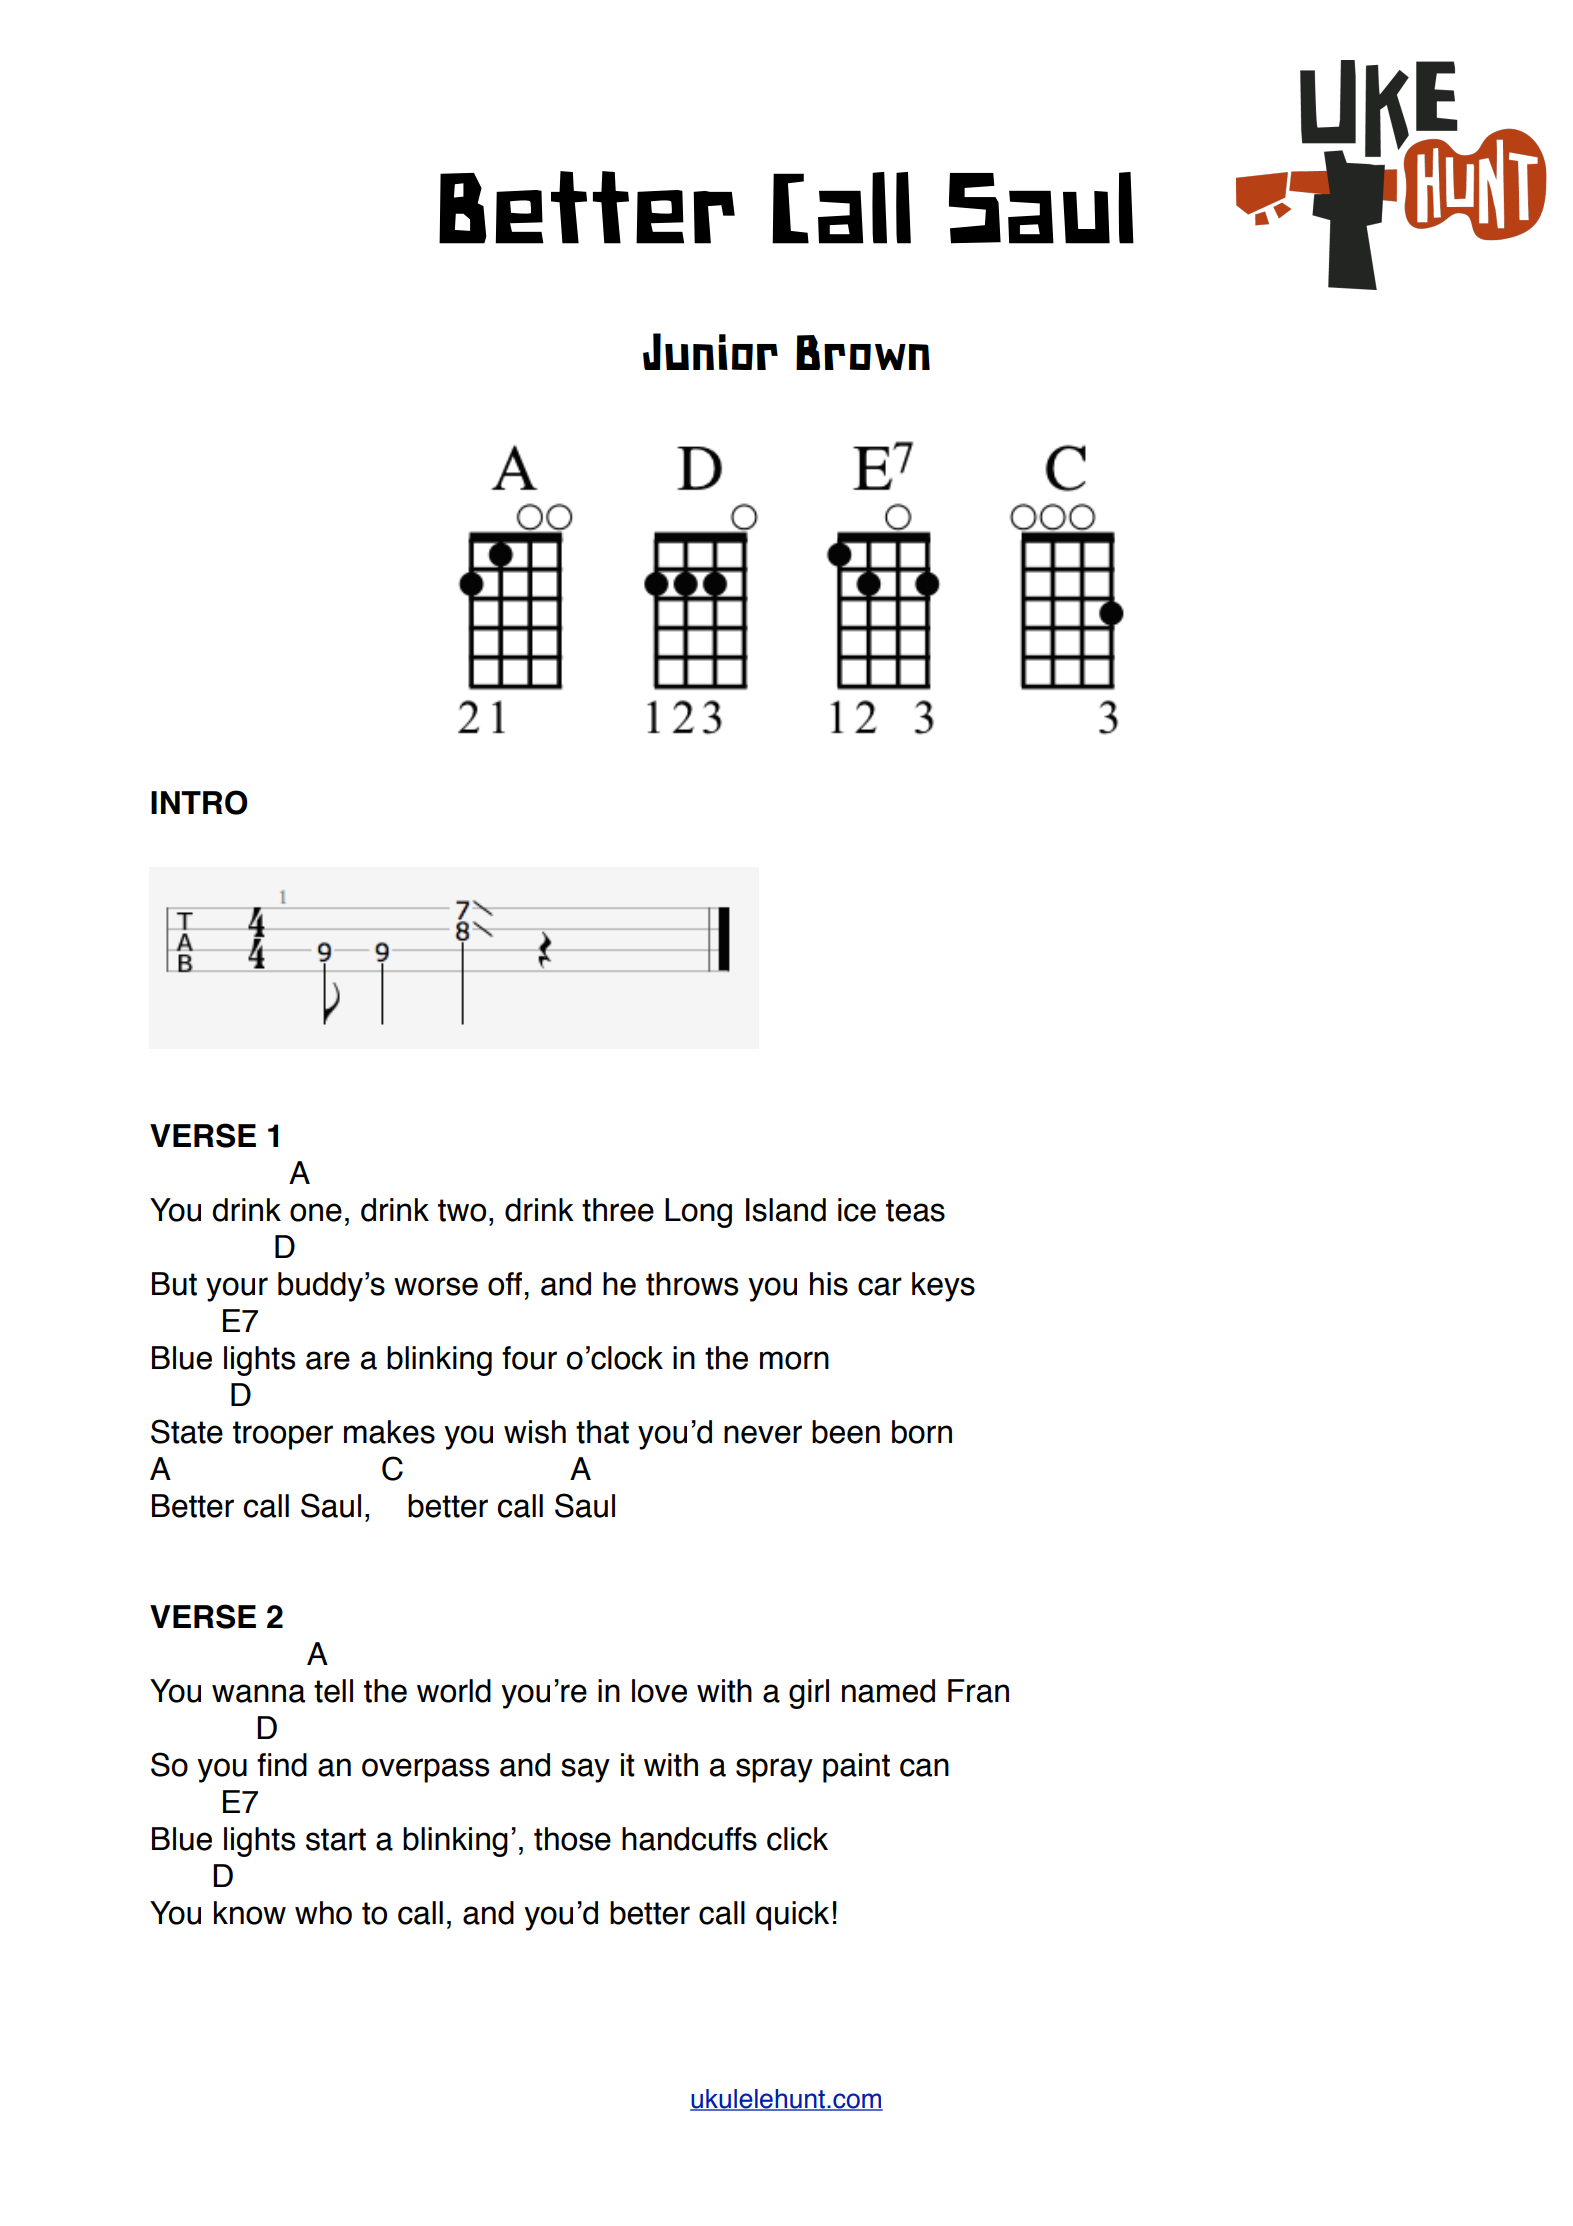 Image resolution: width=1573 pixels, height=2226 pixels. Describe the element at coordinates (535, 1432) in the image. I see `wish` at that location.
